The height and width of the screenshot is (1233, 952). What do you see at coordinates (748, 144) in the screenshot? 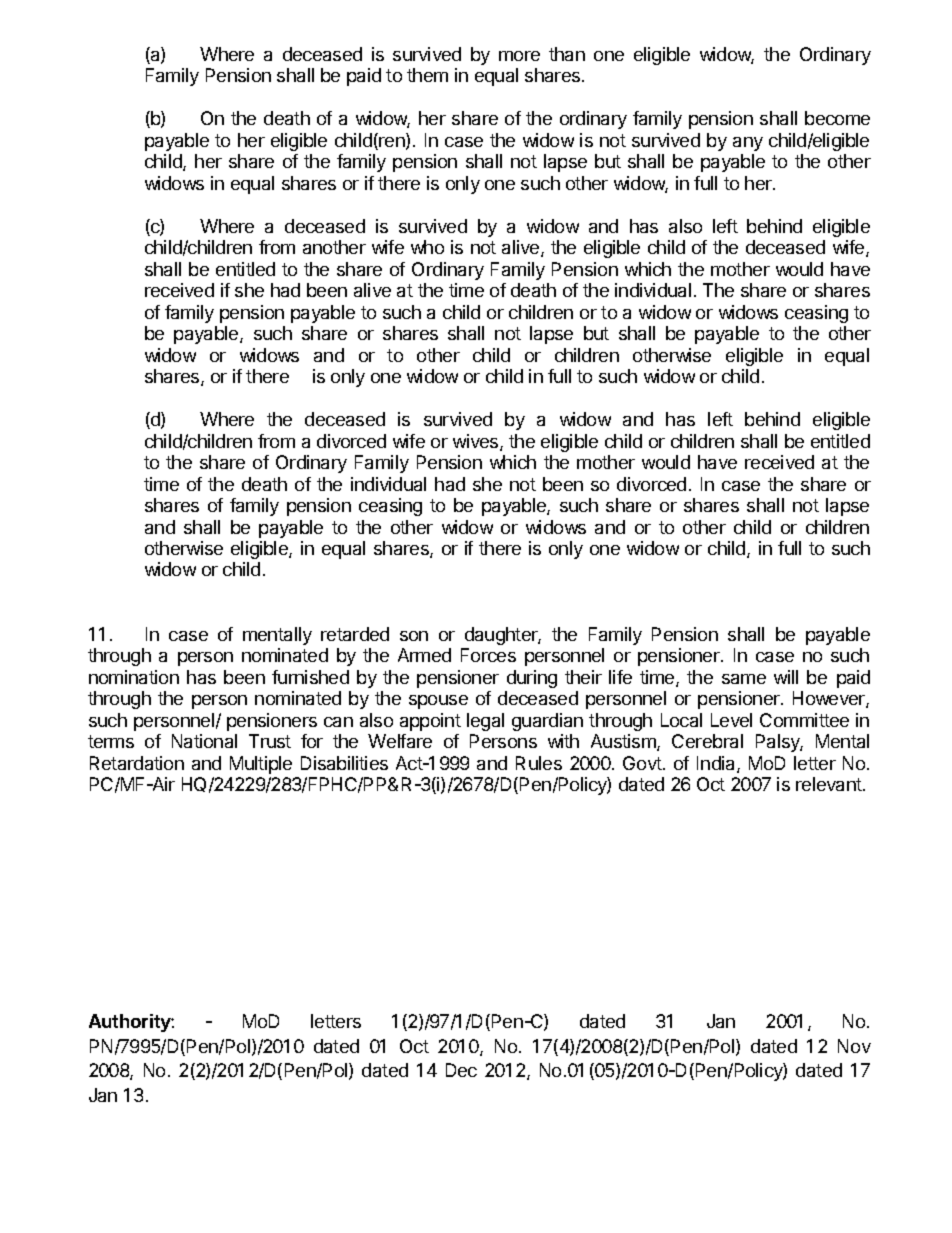
I see `any` at bounding box center [748, 144].
